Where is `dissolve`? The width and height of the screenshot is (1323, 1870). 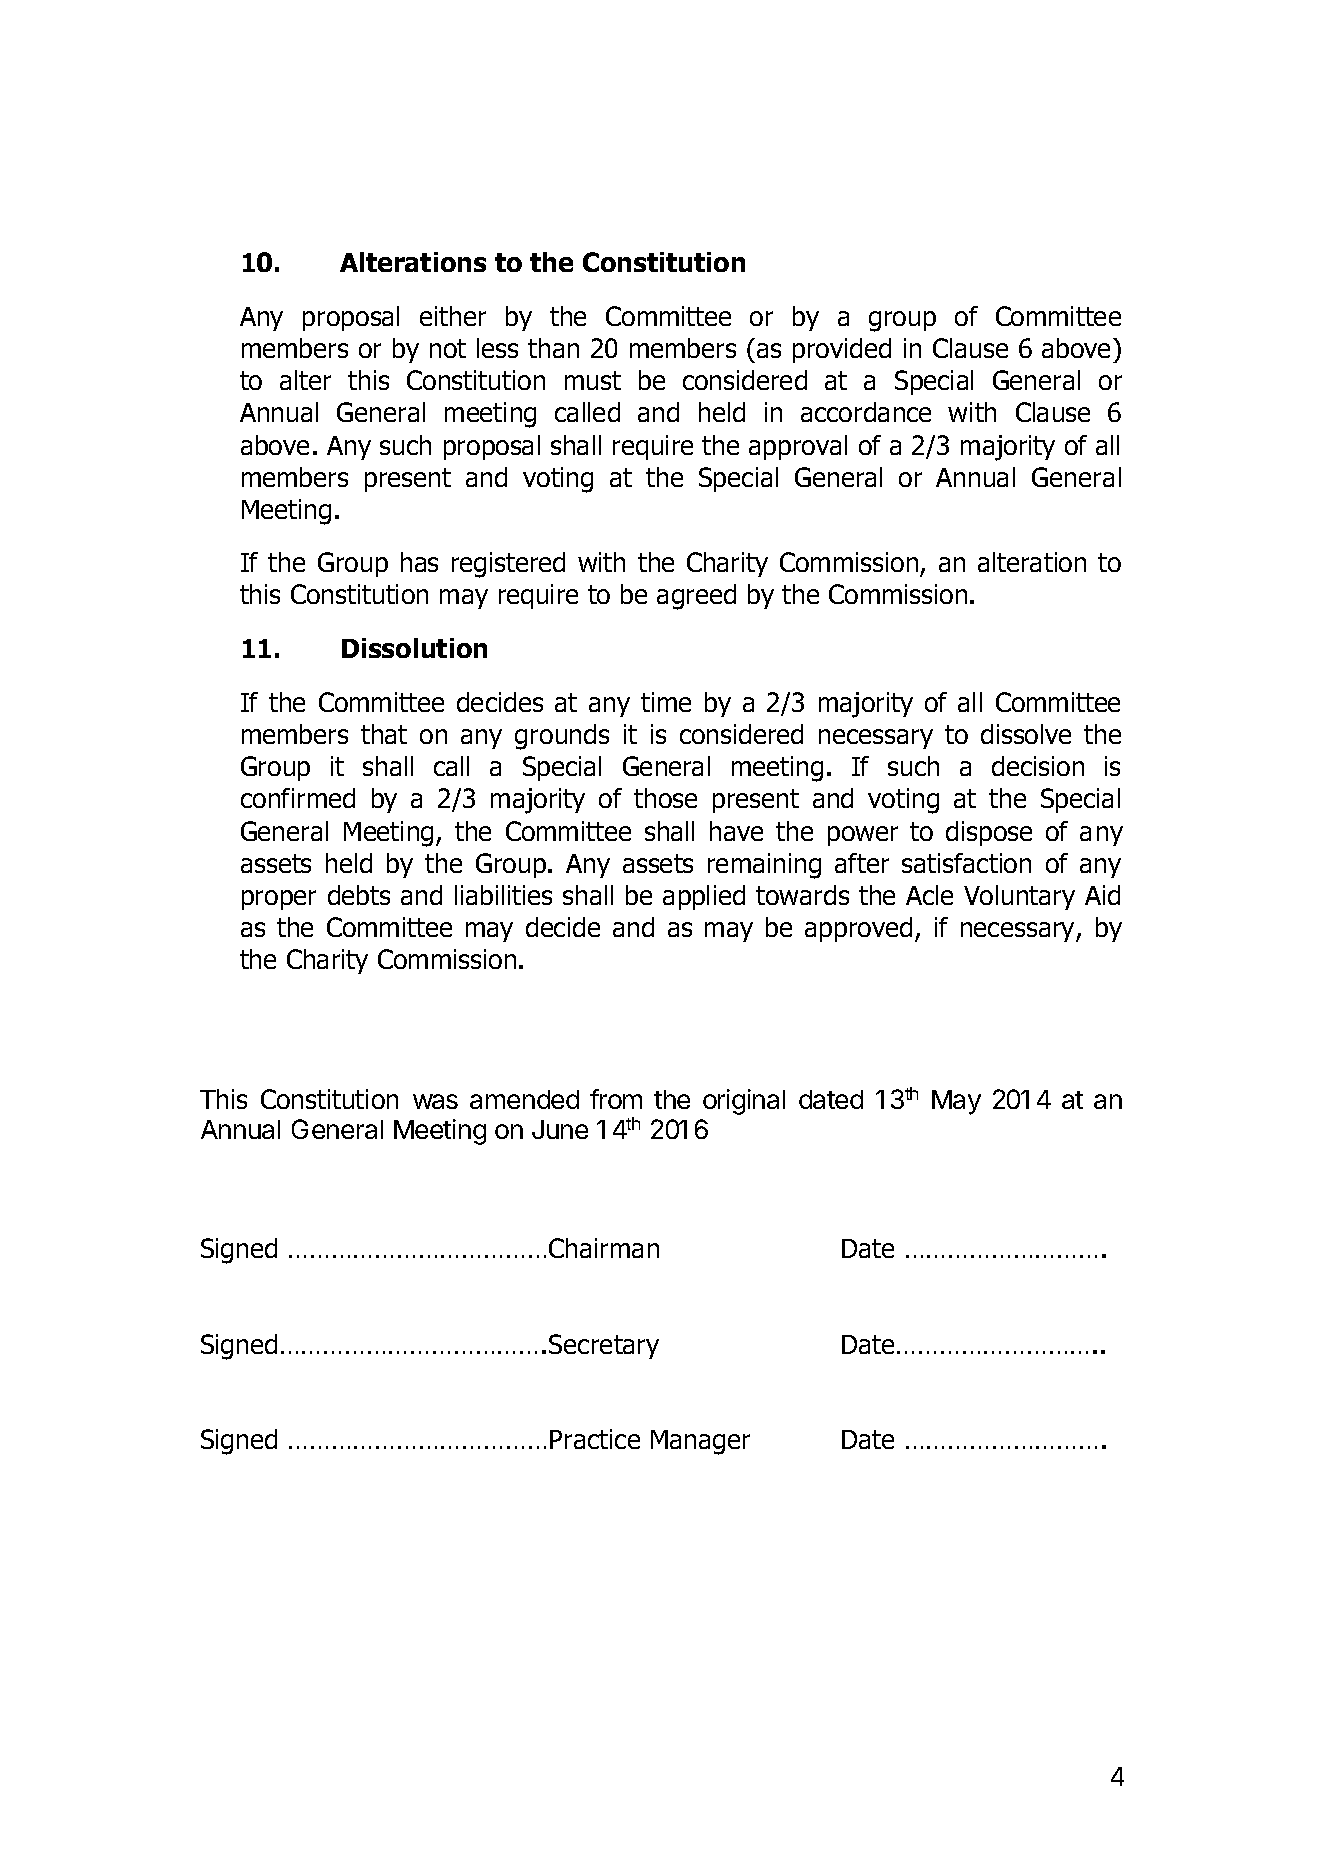 dissolve is located at coordinates (1026, 734).
